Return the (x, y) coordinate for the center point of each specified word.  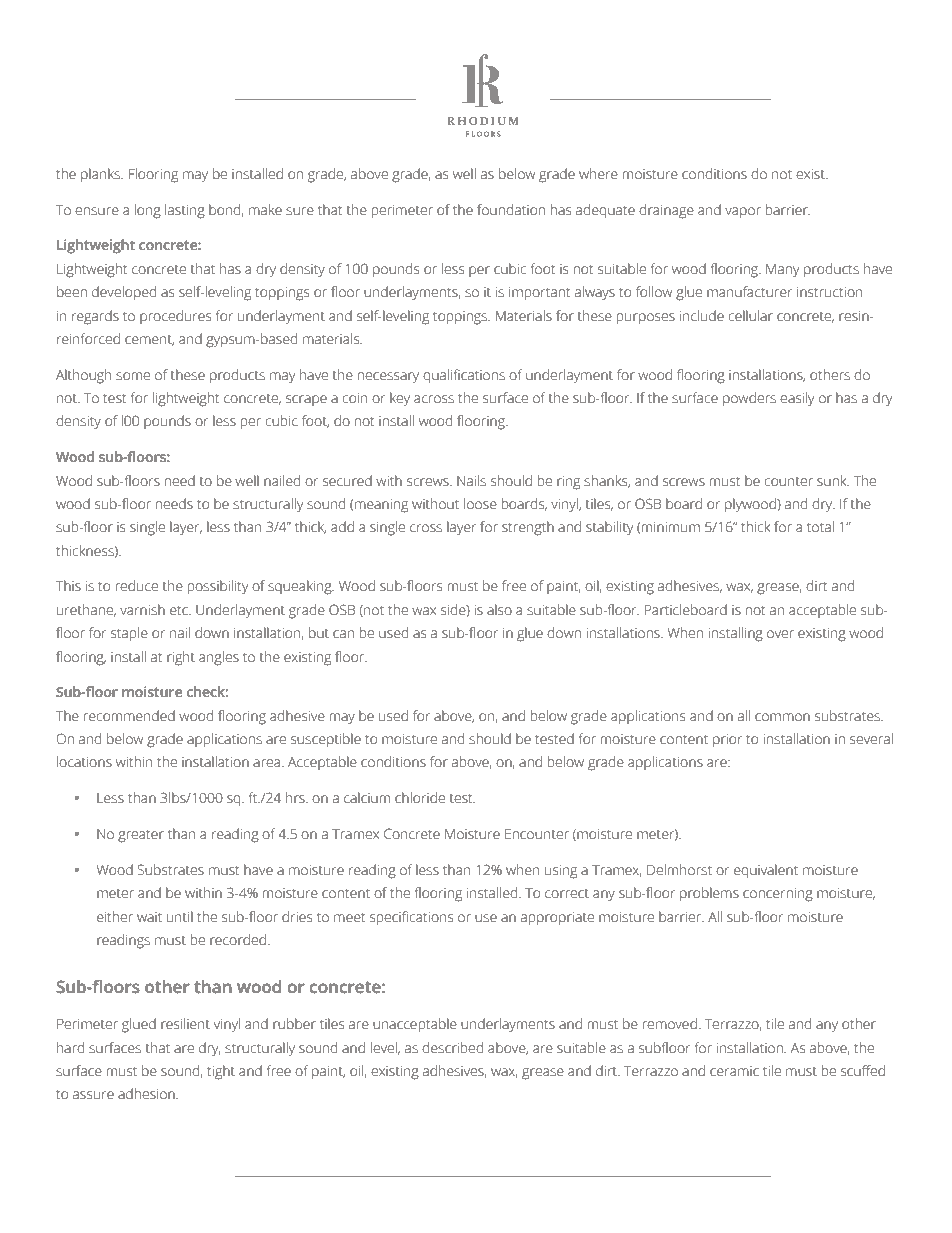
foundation (511, 209)
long (148, 211)
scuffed (863, 1071)
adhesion (147, 1094)
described (452, 1048)
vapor (743, 212)
